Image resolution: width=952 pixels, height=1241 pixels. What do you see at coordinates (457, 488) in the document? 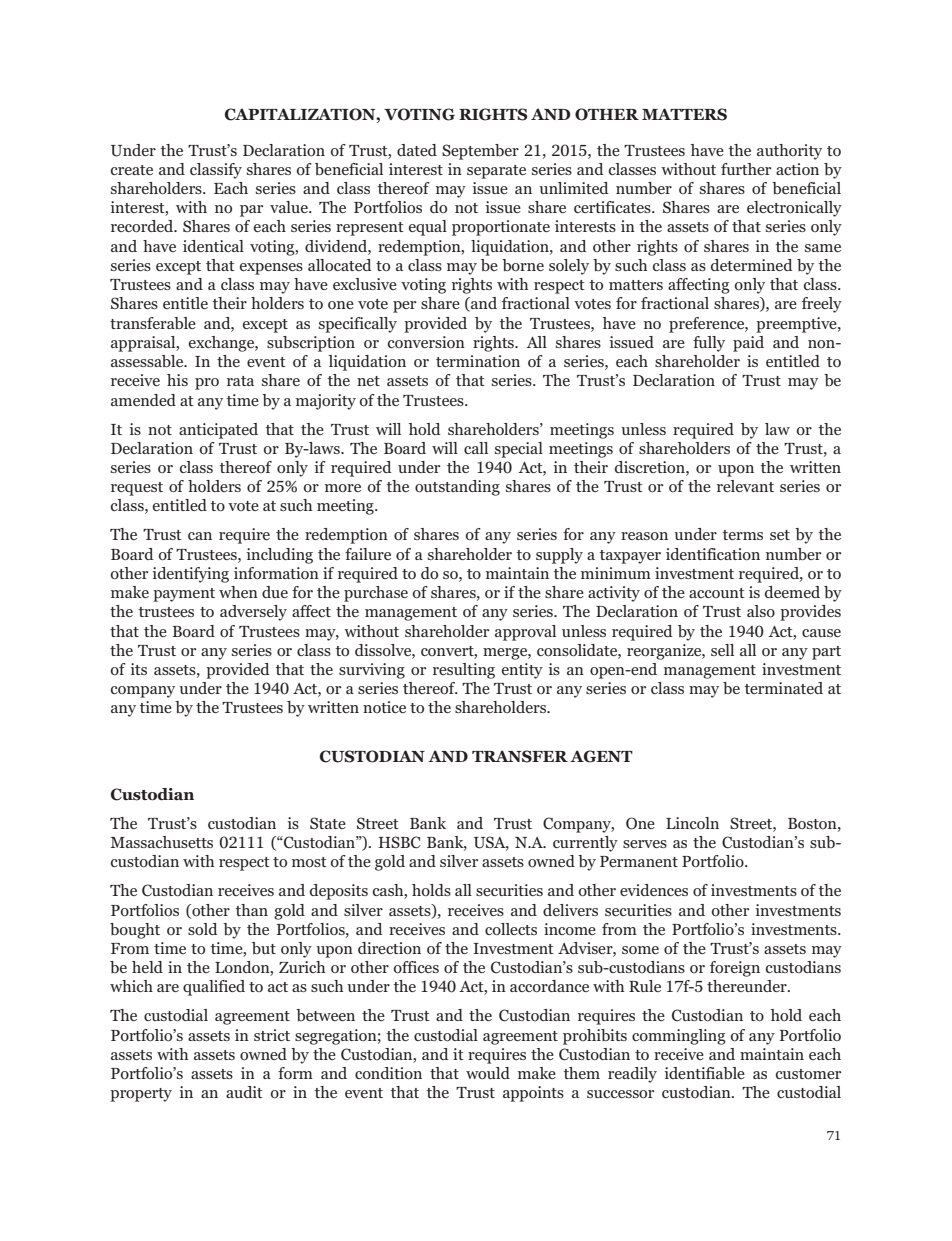
I see `outstanding` at bounding box center [457, 488].
